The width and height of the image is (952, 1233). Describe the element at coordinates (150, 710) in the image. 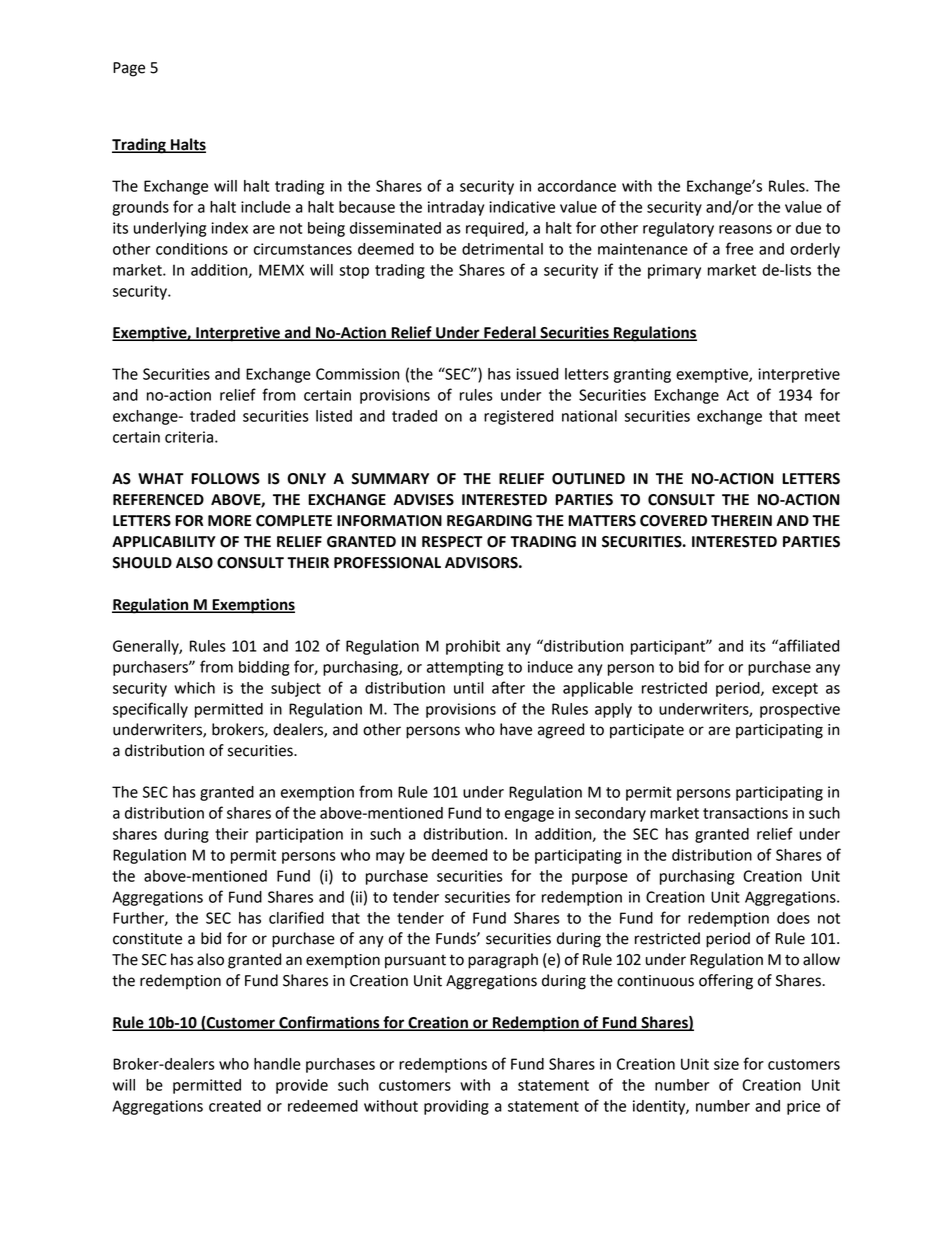

I see `specifically` at that location.
